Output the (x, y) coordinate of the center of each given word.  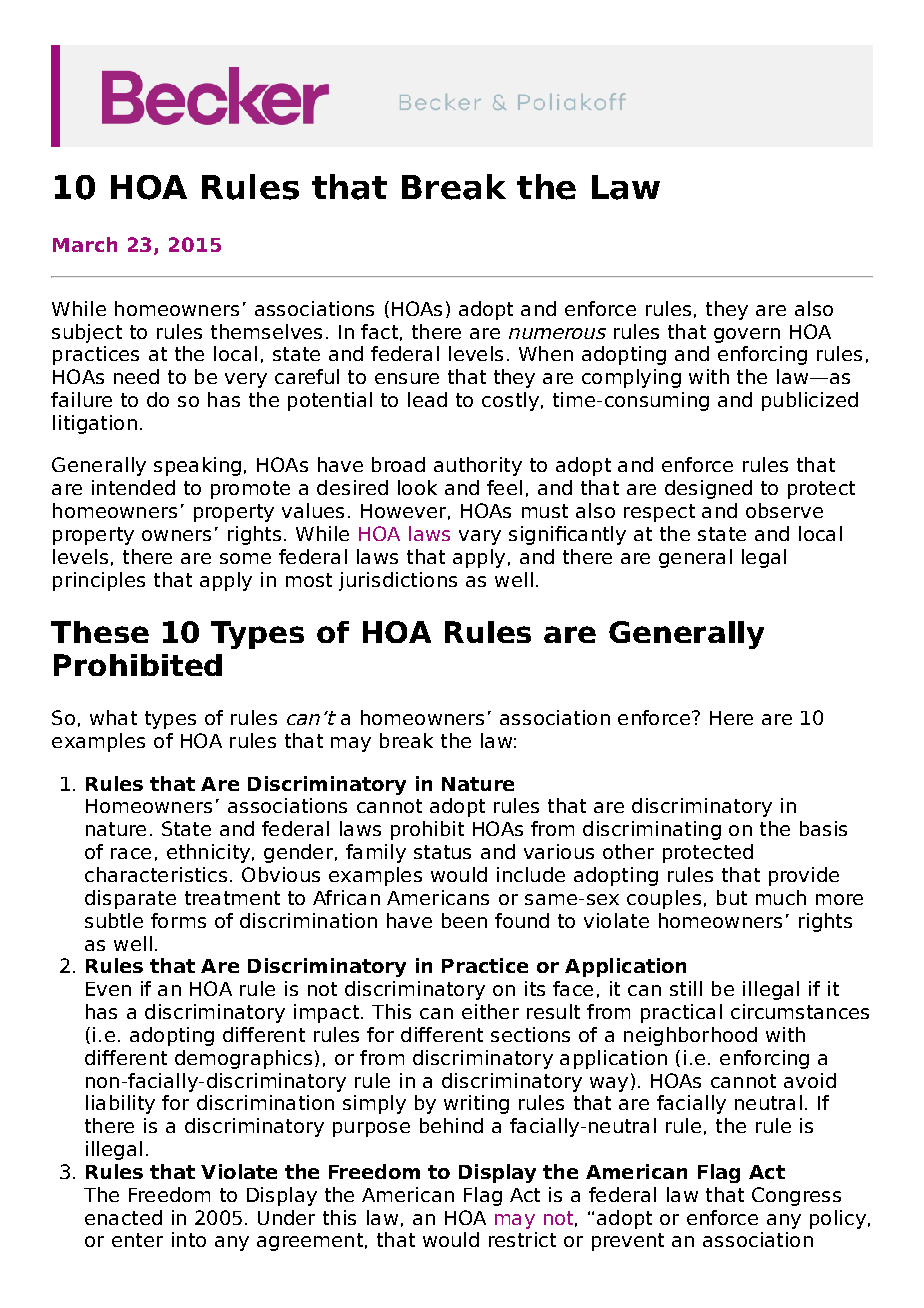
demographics (243, 1059)
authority (478, 466)
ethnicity (208, 853)
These (100, 632)
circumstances (800, 1011)
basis (823, 828)
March (85, 244)
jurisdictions (398, 581)
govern (747, 335)
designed (708, 489)
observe (784, 510)
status (442, 852)
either (490, 1011)
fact (379, 331)
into (189, 1239)
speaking (197, 466)
